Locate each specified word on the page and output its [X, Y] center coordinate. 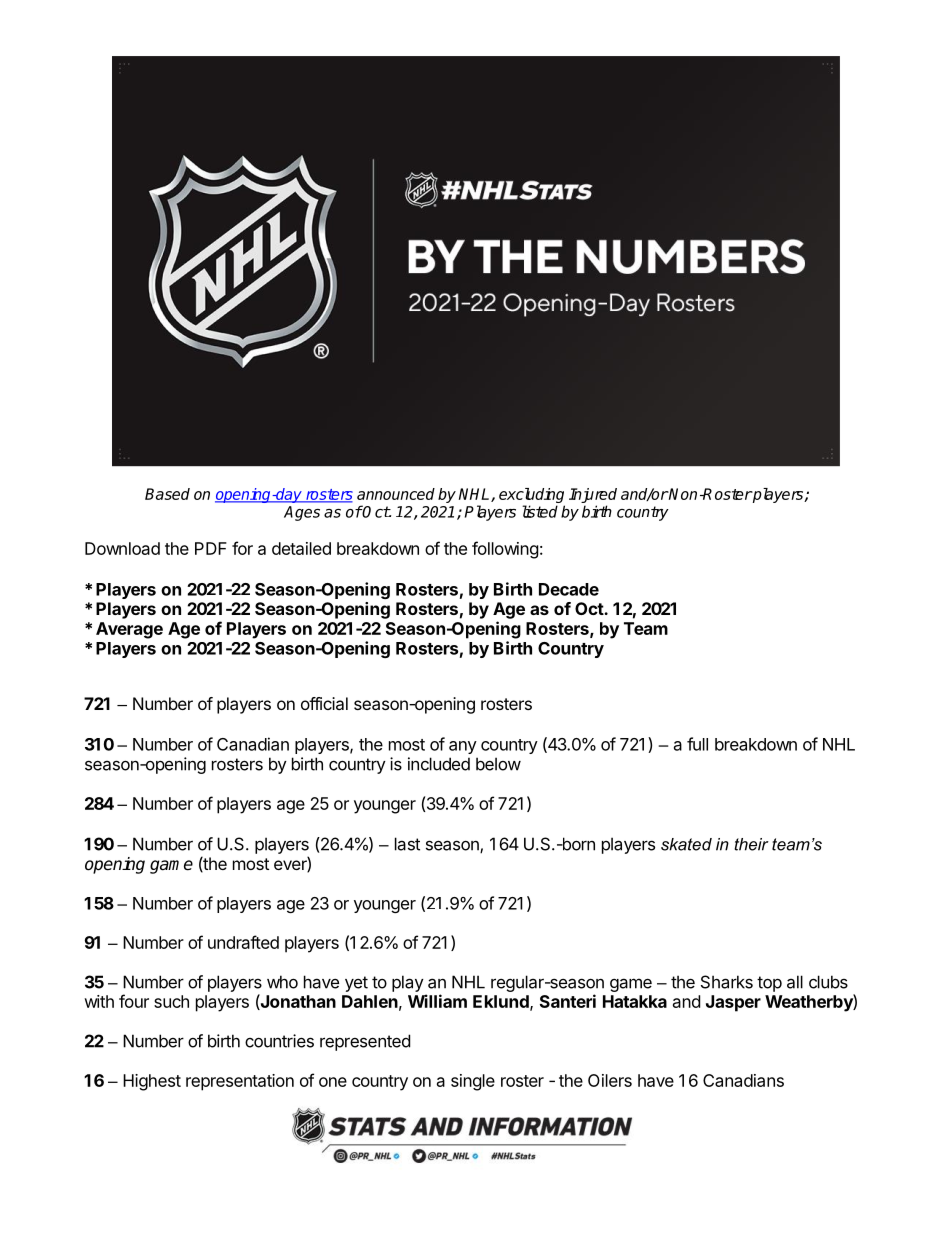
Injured [593, 495]
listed [540, 511]
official [324, 703]
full [697, 744]
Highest [152, 1082]
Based [167, 494]
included [439, 764]
